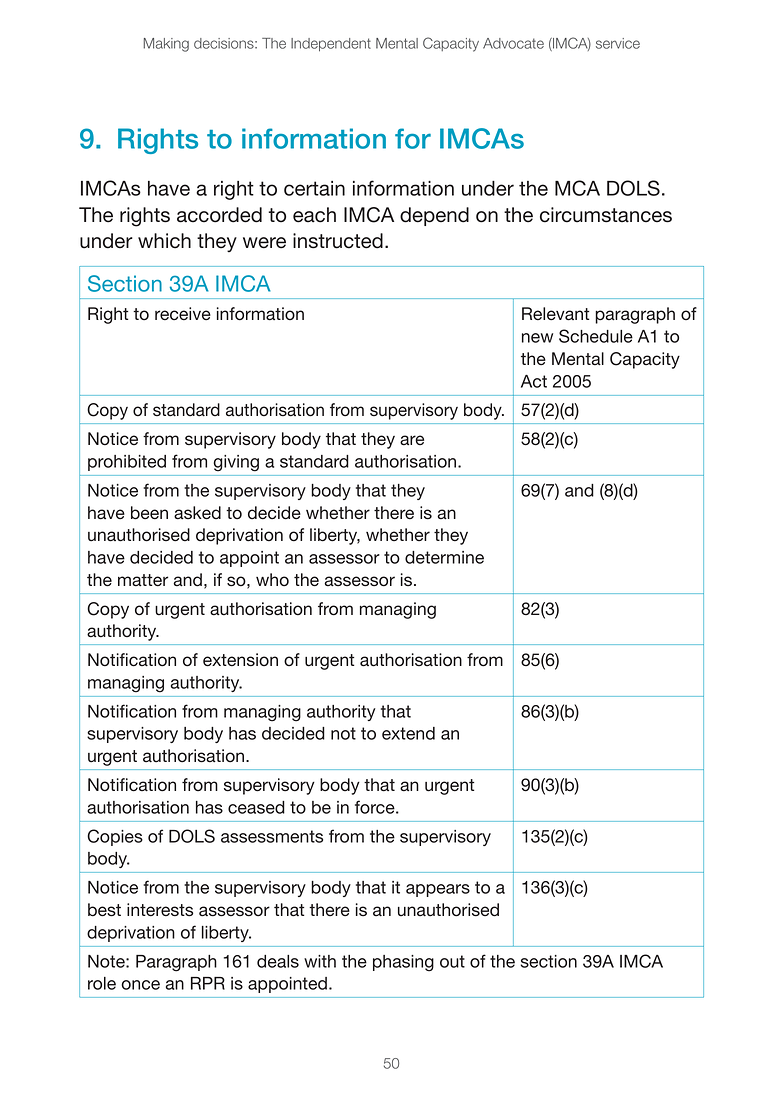  What do you see at coordinates (314, 188) in the screenshot?
I see `certain` at bounding box center [314, 188].
